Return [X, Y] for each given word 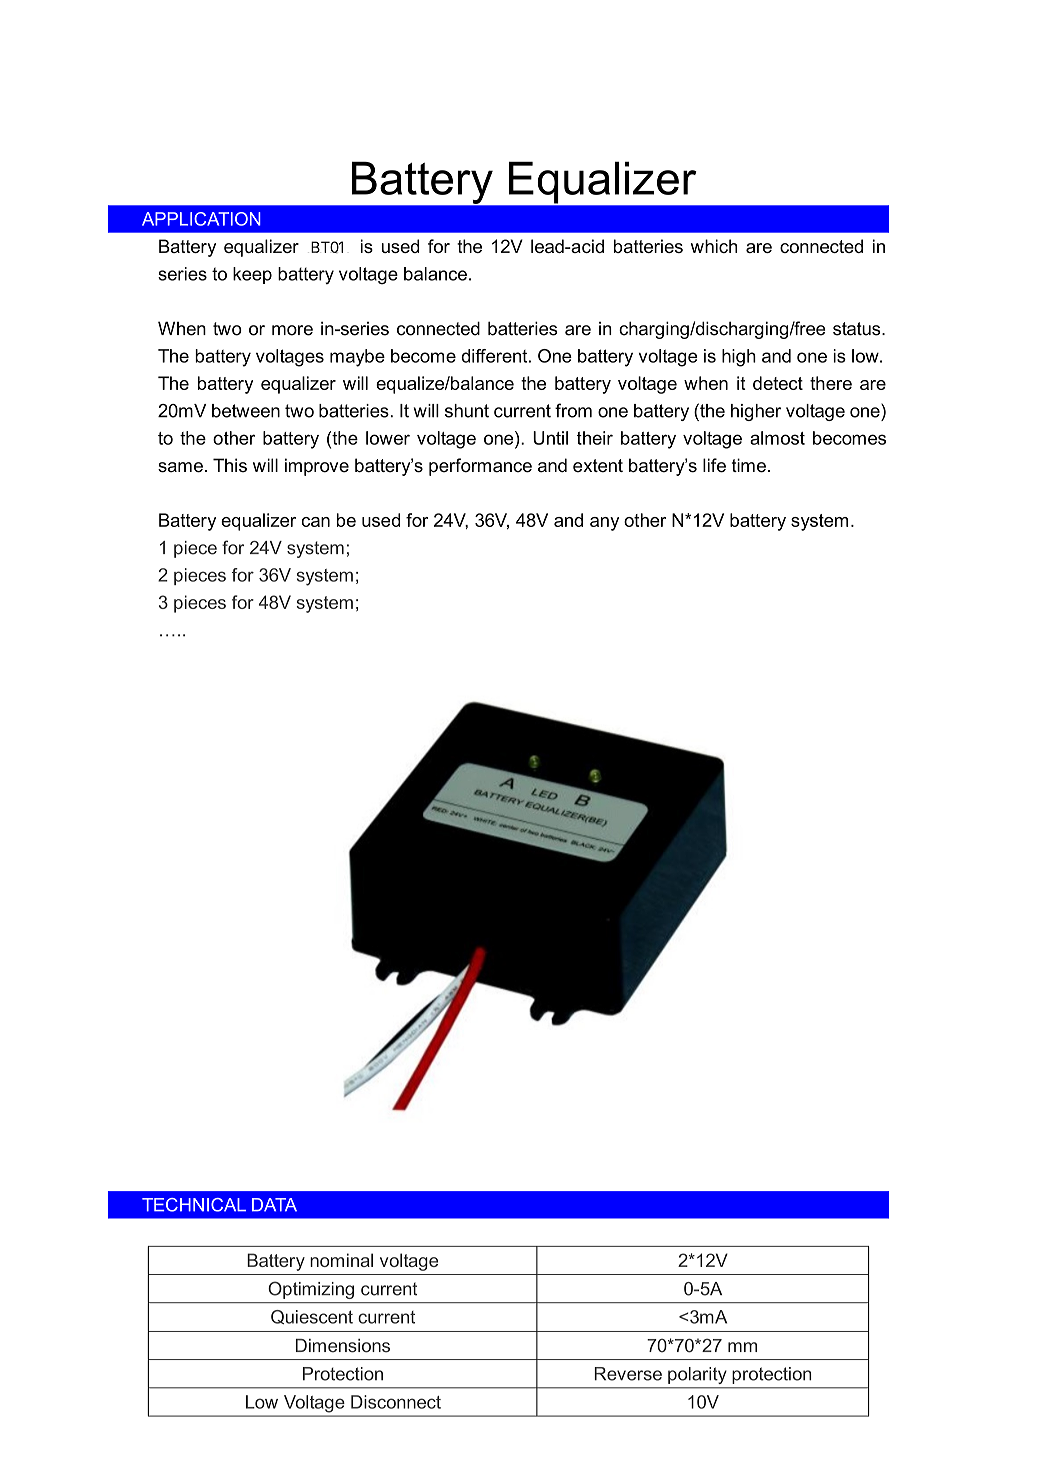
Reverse [628, 1374]
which [714, 246]
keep [252, 275]
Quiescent [312, 1317]
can [315, 522]
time [749, 465]
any [604, 524]
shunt [467, 411]
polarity [697, 1375]
